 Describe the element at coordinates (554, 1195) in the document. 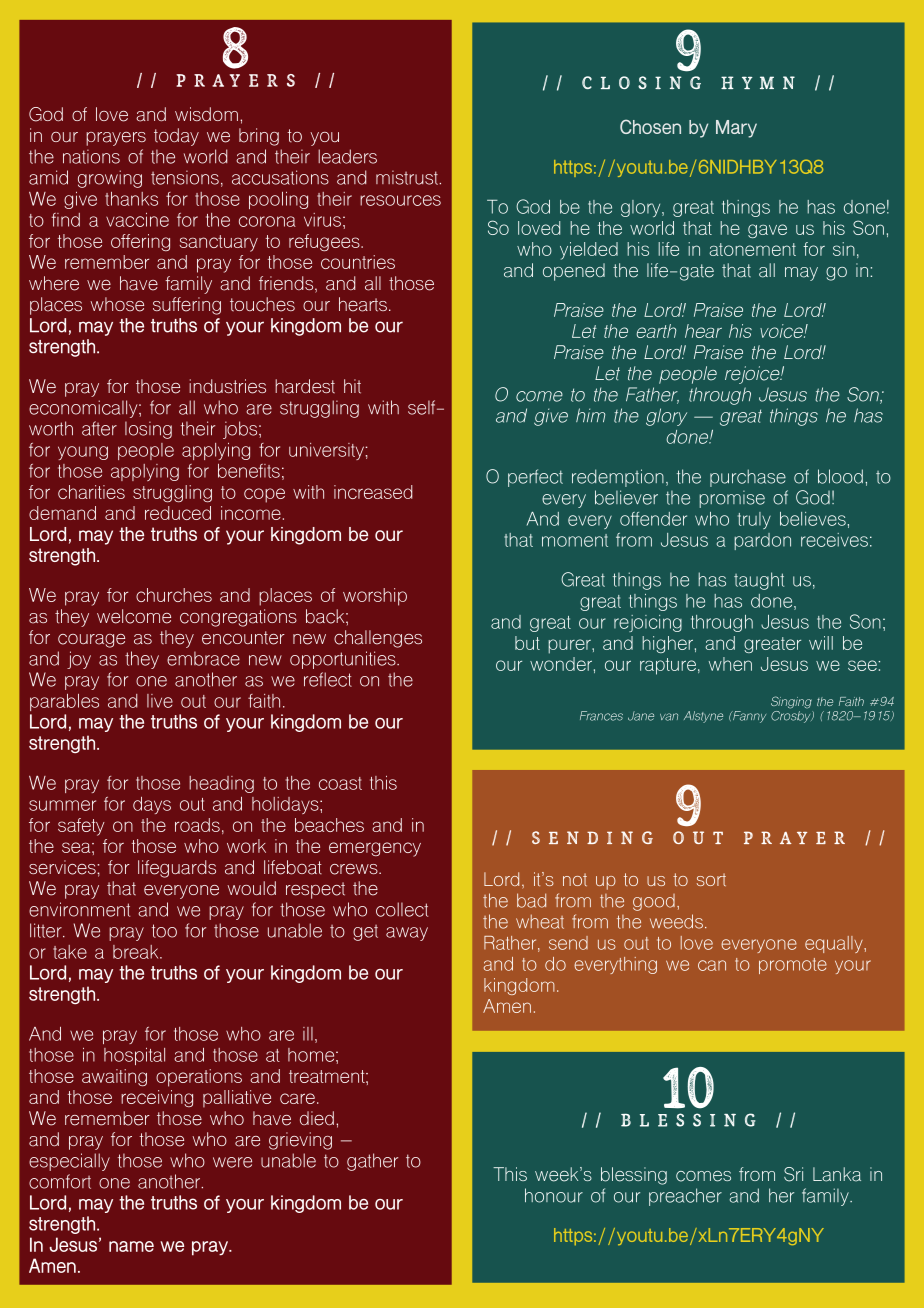

I see `honour` at that location.
